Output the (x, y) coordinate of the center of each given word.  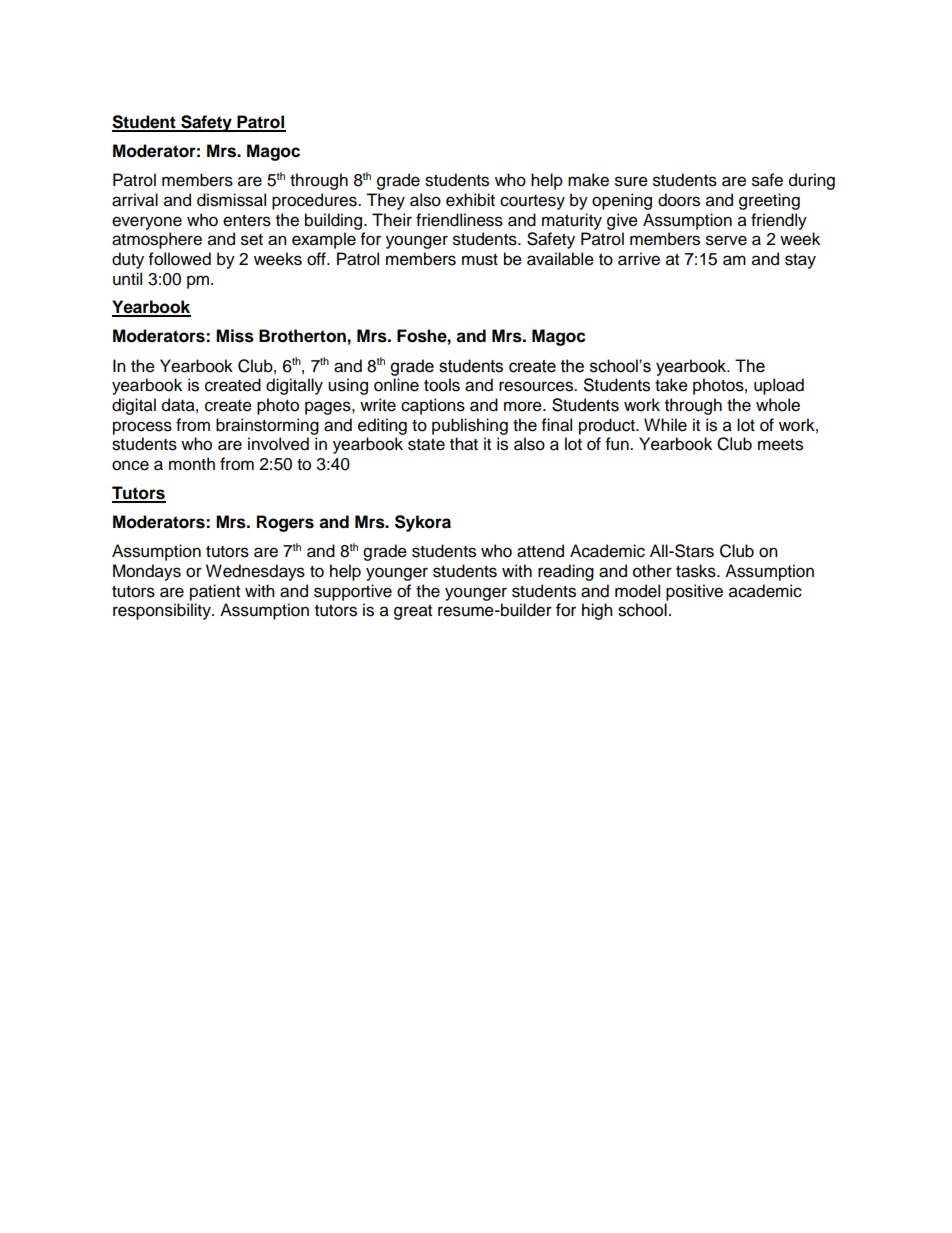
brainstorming (267, 426)
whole (778, 405)
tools (442, 385)
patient (215, 592)
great (413, 612)
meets (780, 445)
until (127, 279)
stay (800, 261)
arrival (135, 200)
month (192, 464)
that (464, 444)
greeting (769, 201)
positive (694, 592)
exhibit (470, 200)
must (480, 260)
